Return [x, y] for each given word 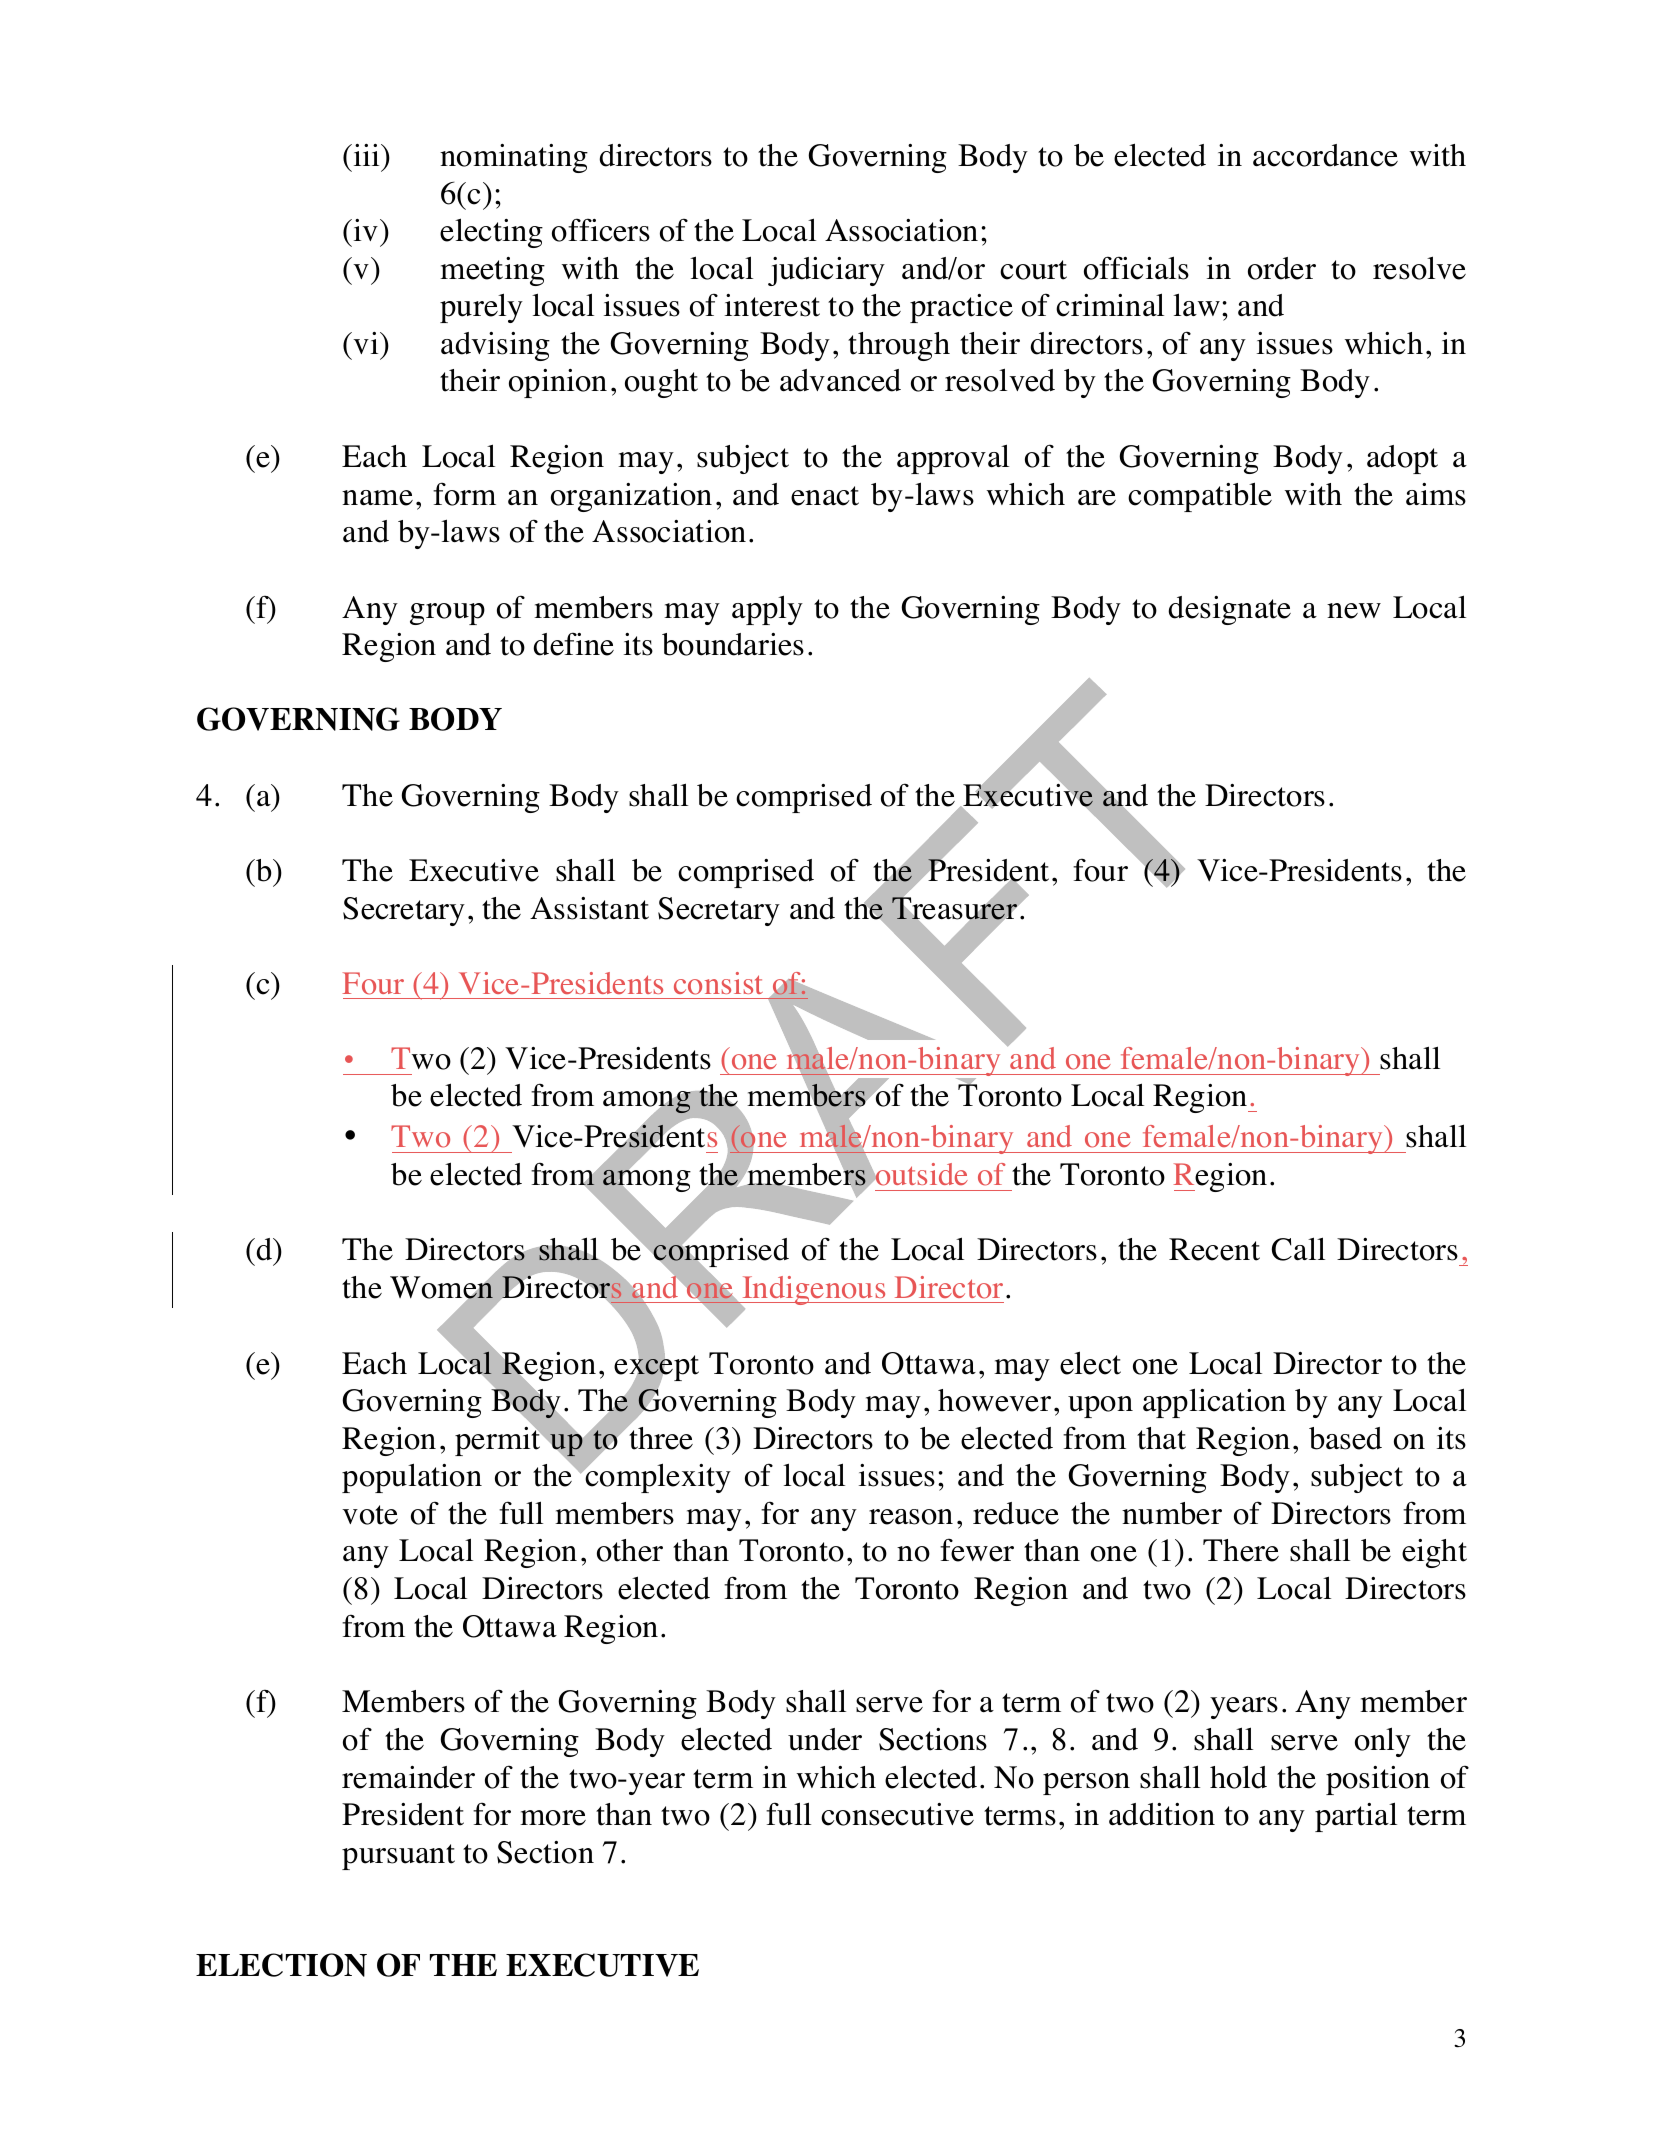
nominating [514, 158]
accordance [1325, 155]
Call [1298, 1249]
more [553, 1818]
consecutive [897, 1814]
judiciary [826, 271]
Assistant [589, 908]
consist [718, 983]
